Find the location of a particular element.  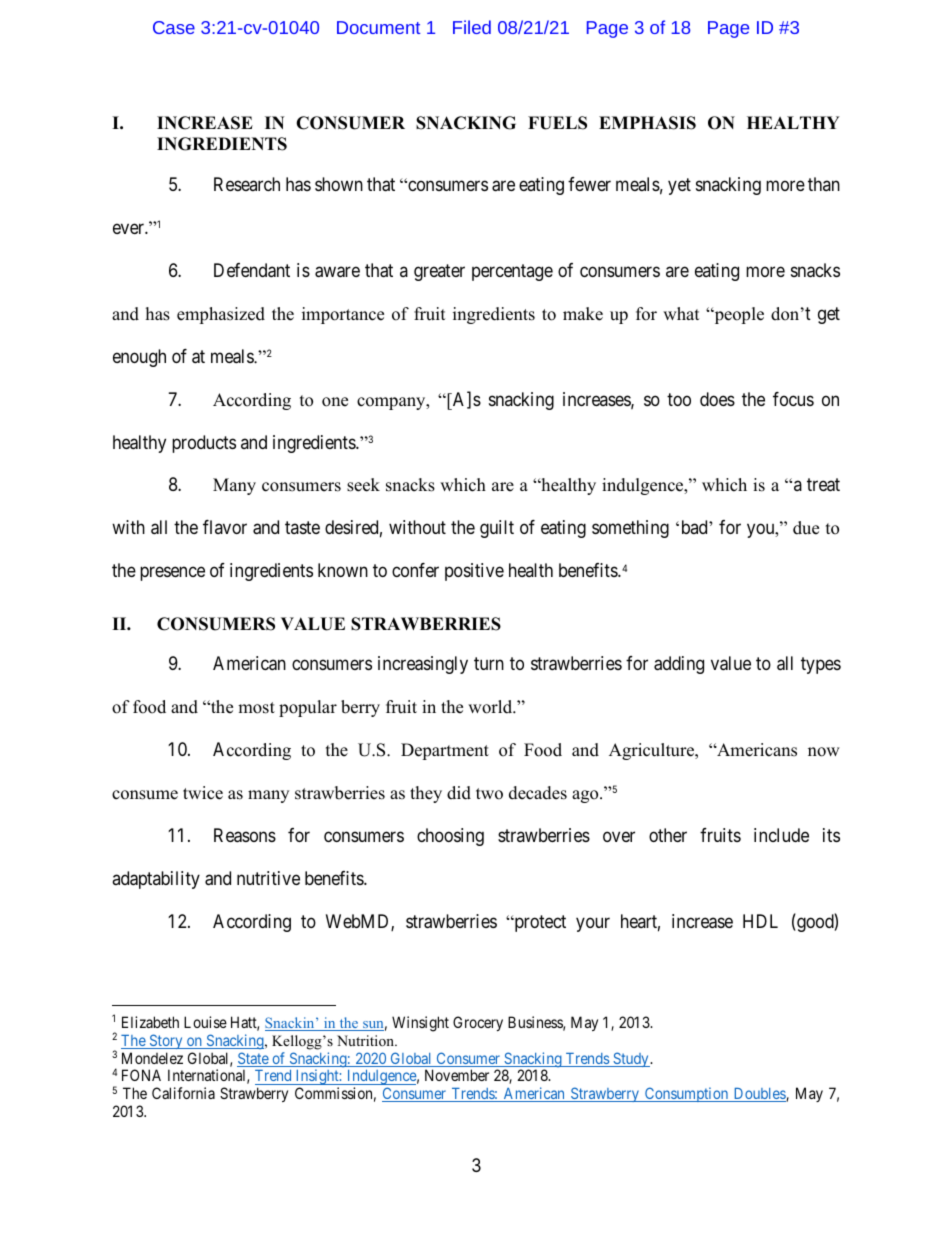

does is located at coordinates (717, 399).
